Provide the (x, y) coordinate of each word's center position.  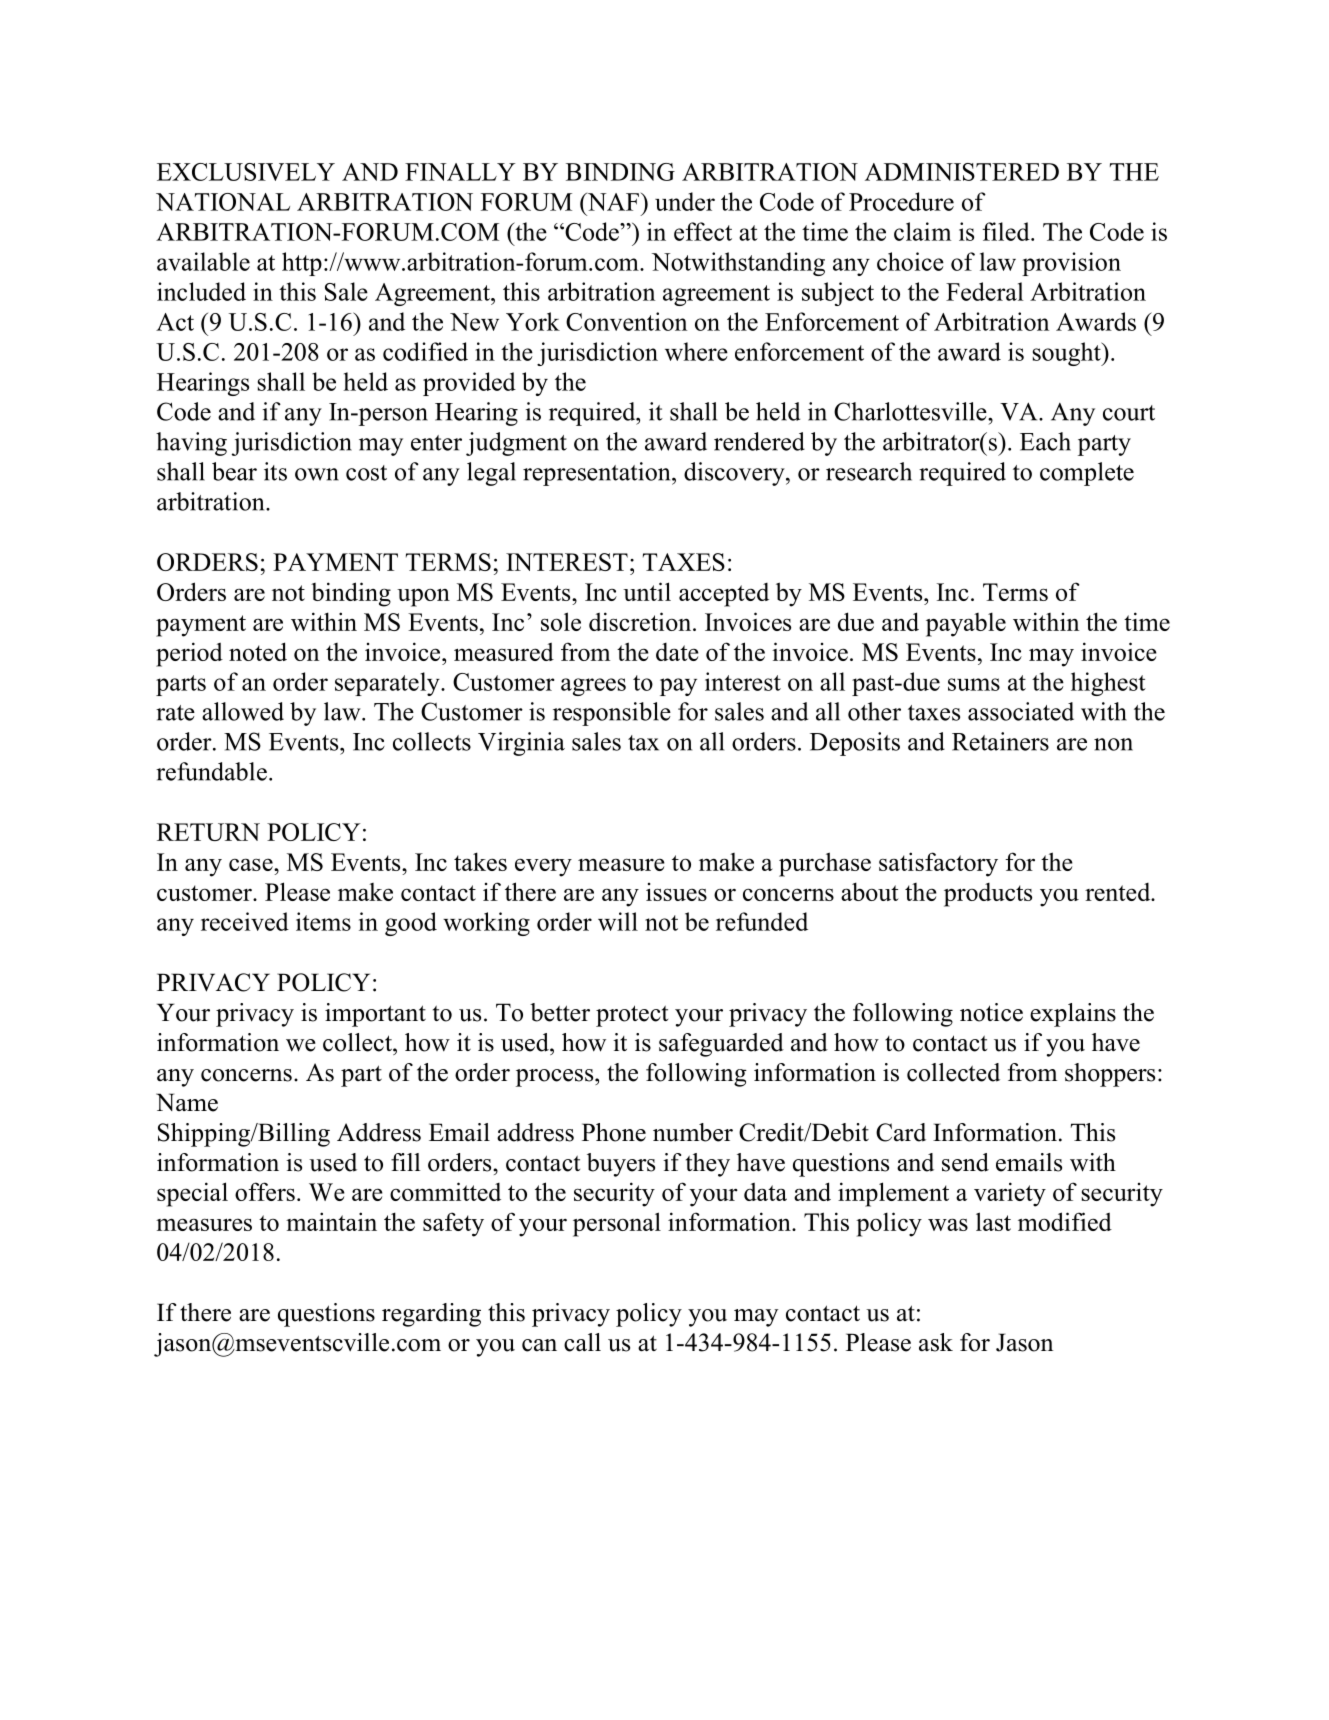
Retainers (1000, 741)
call (582, 1342)
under (685, 201)
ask (936, 1342)
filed (1007, 231)
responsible (612, 714)
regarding (431, 1315)
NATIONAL (223, 202)
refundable (211, 771)
